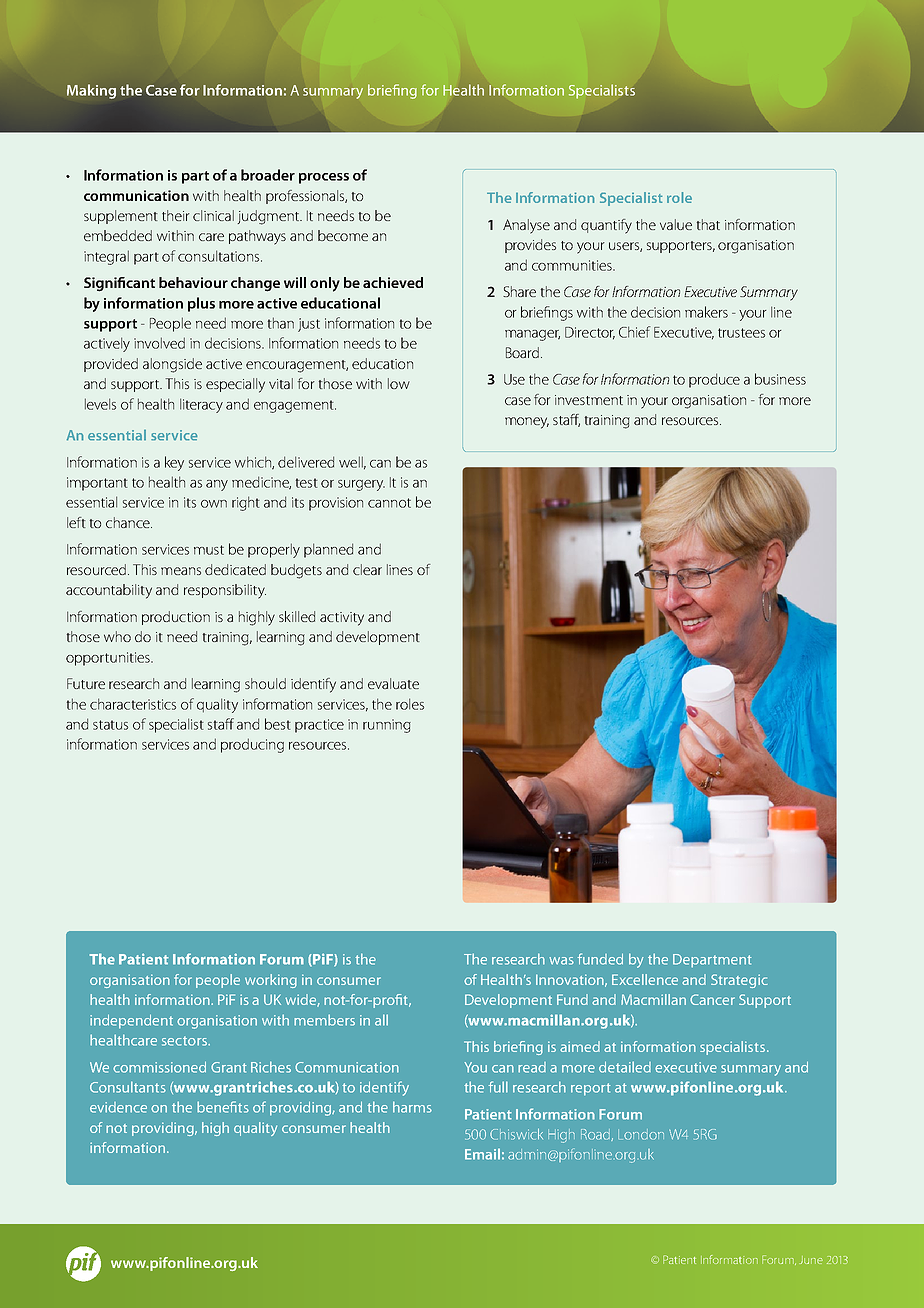 This screenshot has width=924, height=1308. I want to click on produce, so click(714, 380).
